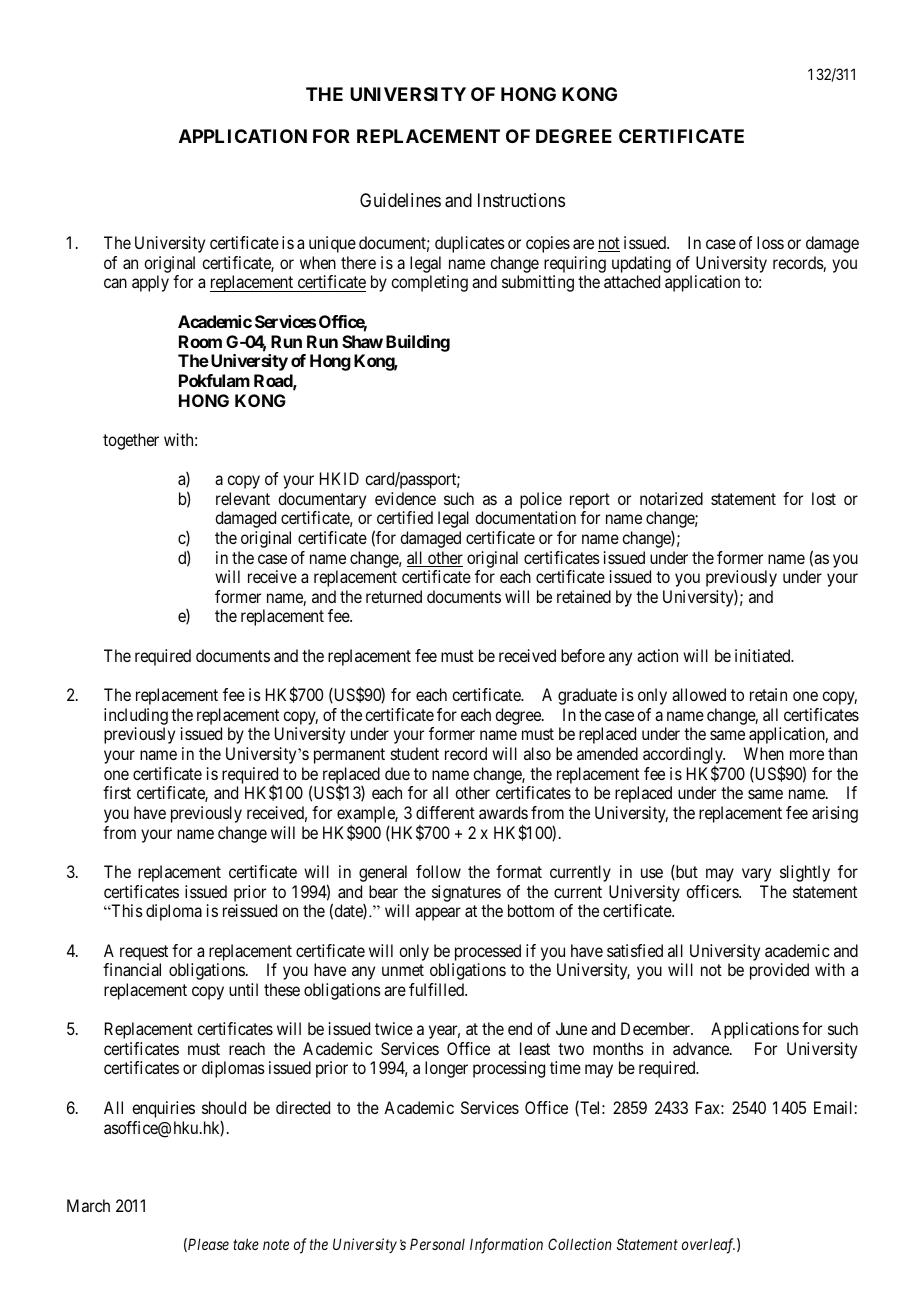 This page has width=924, height=1308. What do you see at coordinates (246, 1244) in the page?
I see `take` at bounding box center [246, 1244].
